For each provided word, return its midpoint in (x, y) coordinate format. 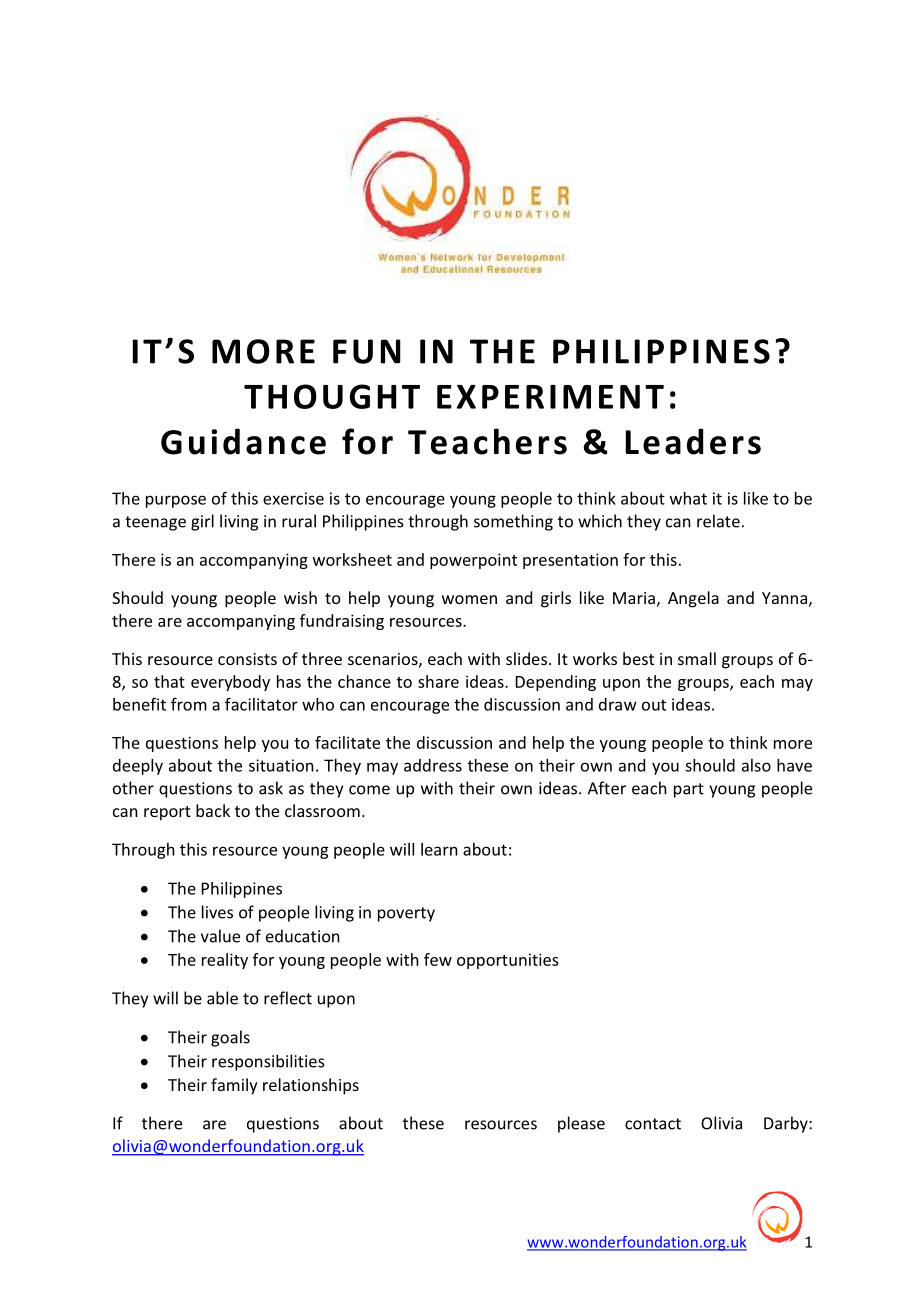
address (433, 765)
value (220, 936)
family (234, 1086)
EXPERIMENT (550, 397)
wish (300, 597)
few (438, 959)
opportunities (508, 961)
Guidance (243, 441)
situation (281, 765)
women (469, 599)
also (756, 765)
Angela (693, 599)
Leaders (693, 441)
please (581, 1124)
